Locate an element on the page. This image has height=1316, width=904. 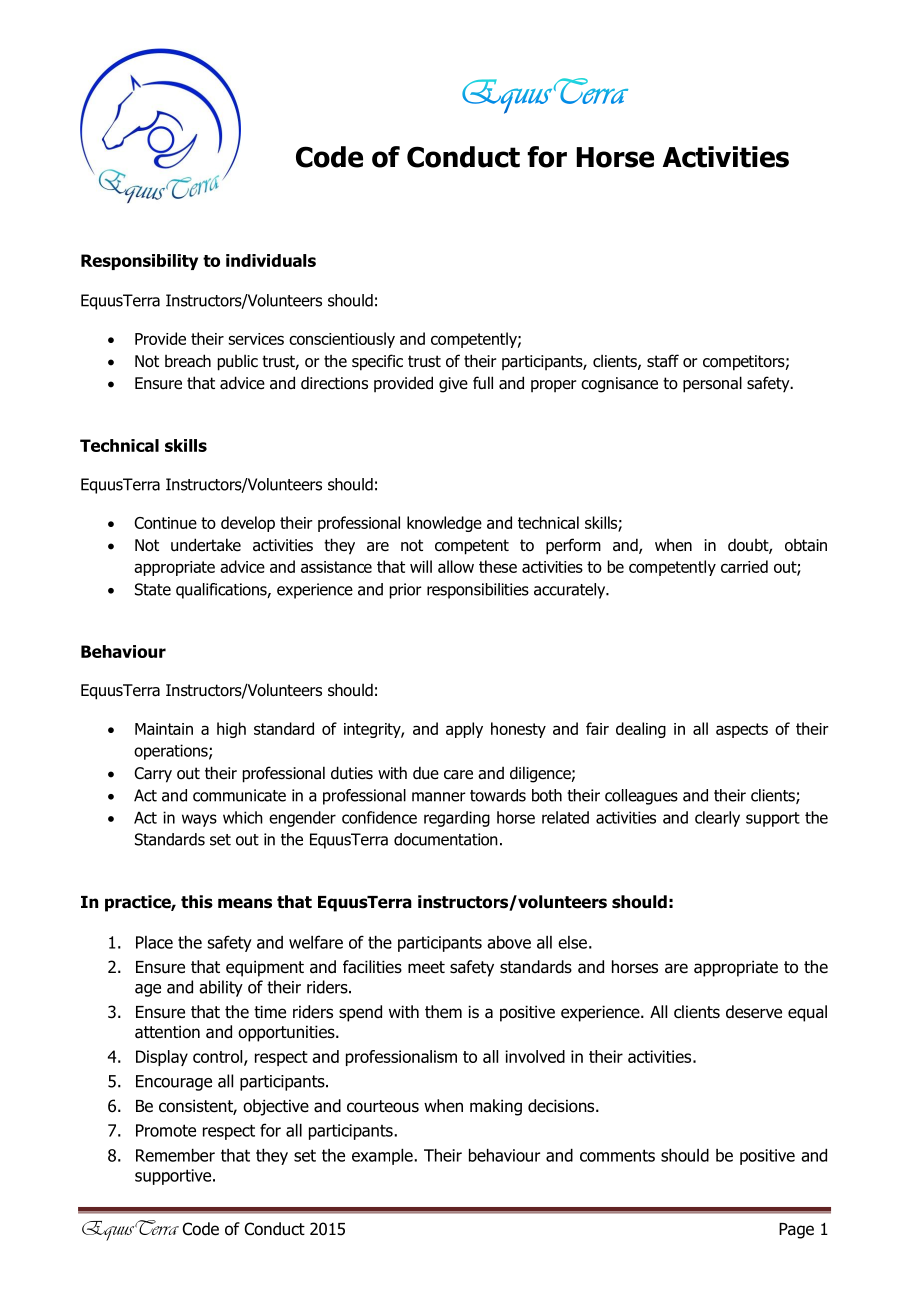
full is located at coordinates (483, 383).
